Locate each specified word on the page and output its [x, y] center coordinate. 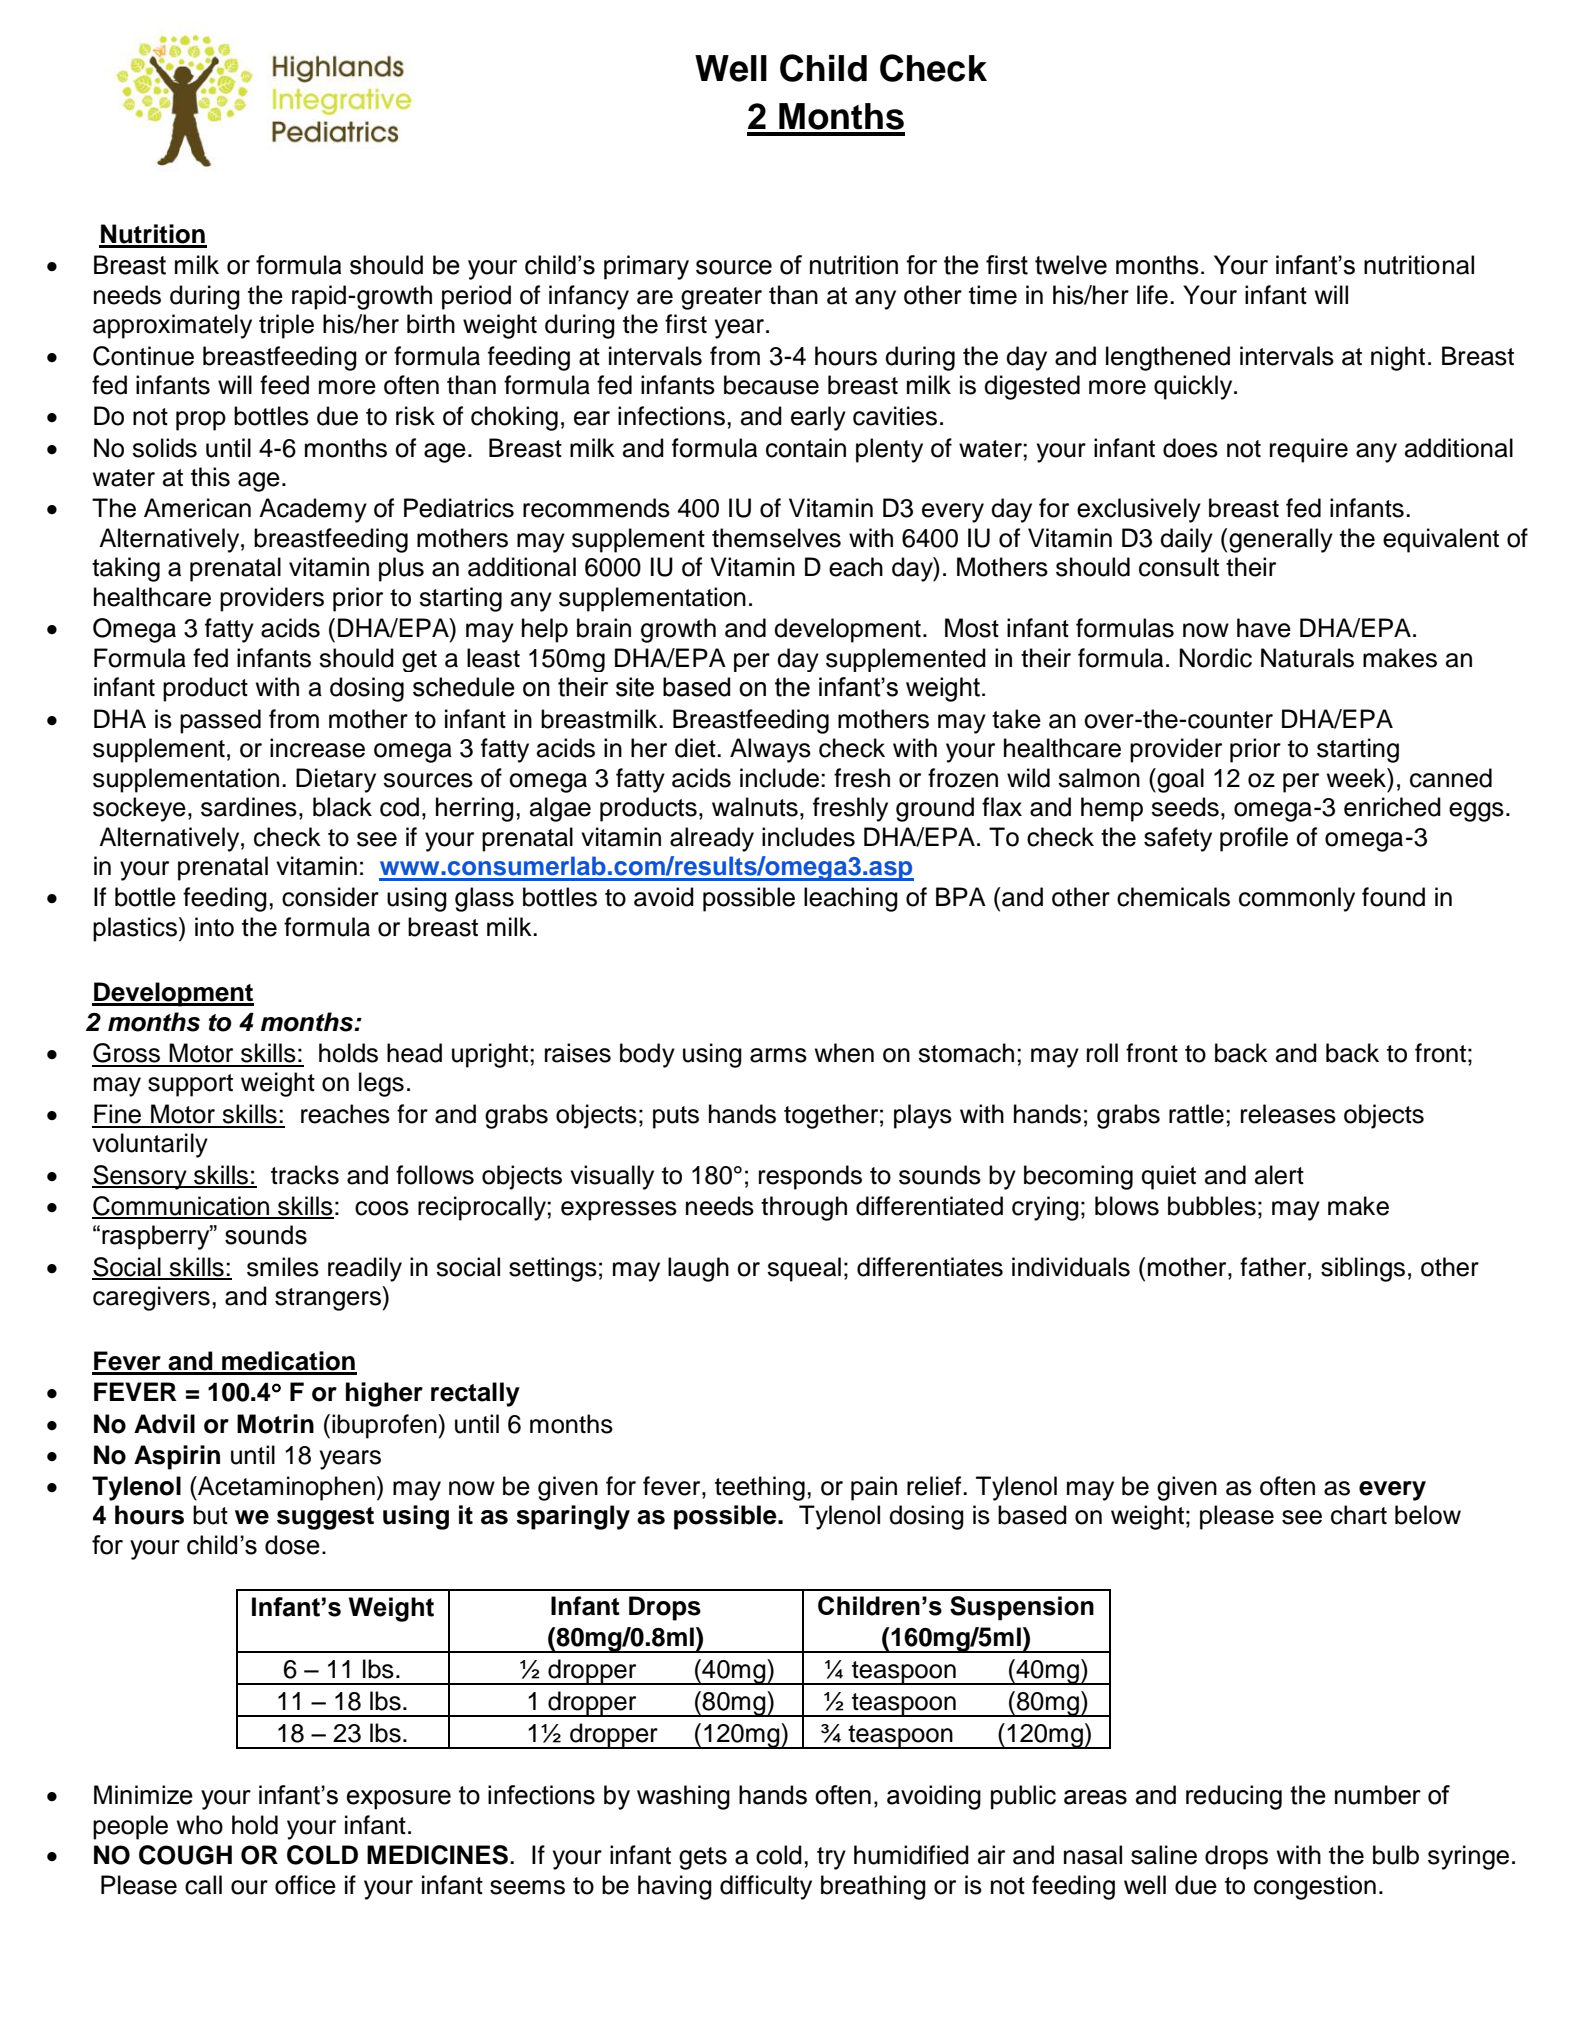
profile [1254, 839]
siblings [1363, 1269]
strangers [329, 1298]
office [305, 1885]
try [831, 1858]
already [712, 839]
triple [286, 326]
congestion [1315, 1887]
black [342, 807]
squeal [804, 1269]
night [1398, 358]
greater [721, 298]
